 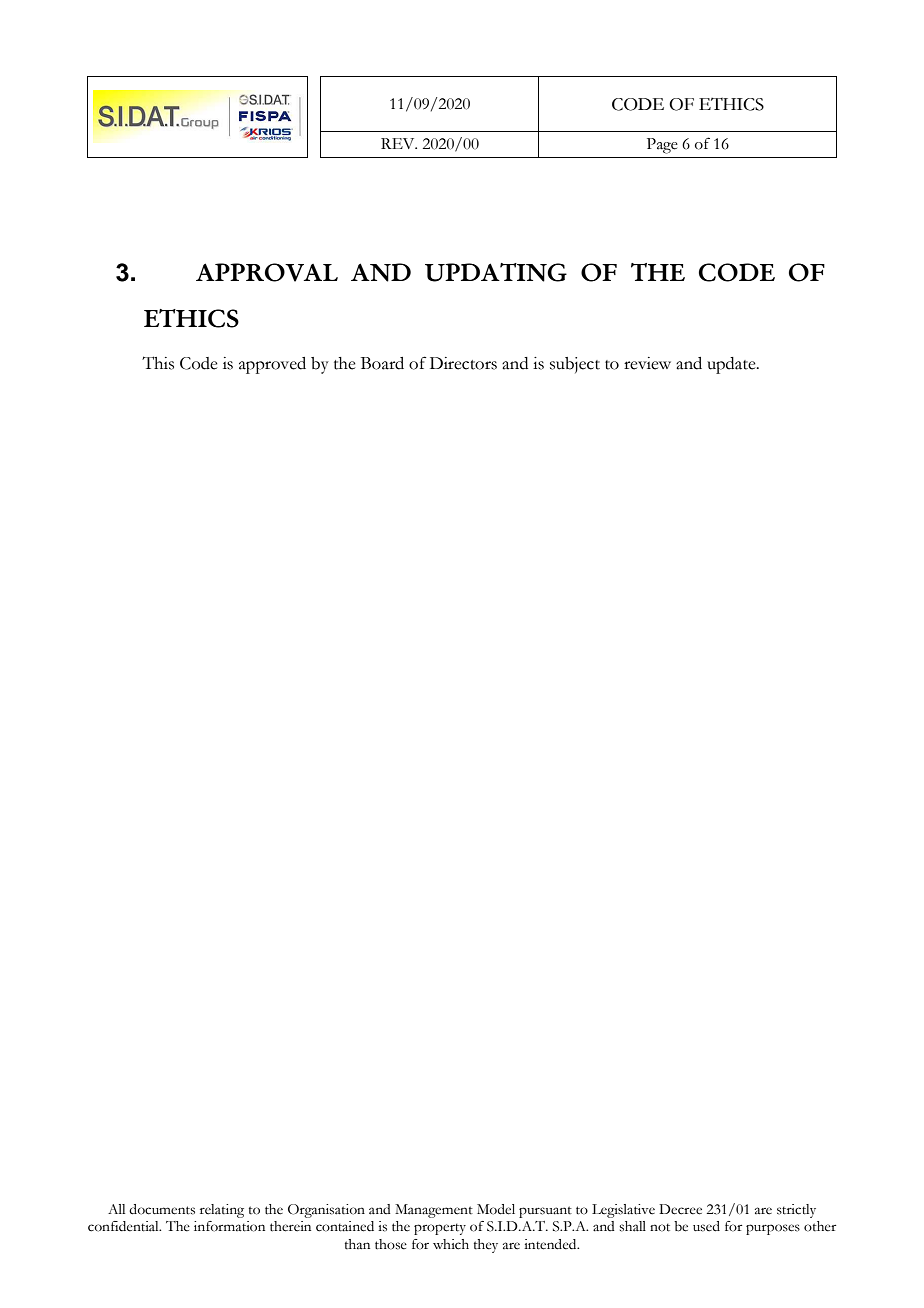 What do you see at coordinates (732, 365) in the screenshot?
I see `update` at bounding box center [732, 365].
